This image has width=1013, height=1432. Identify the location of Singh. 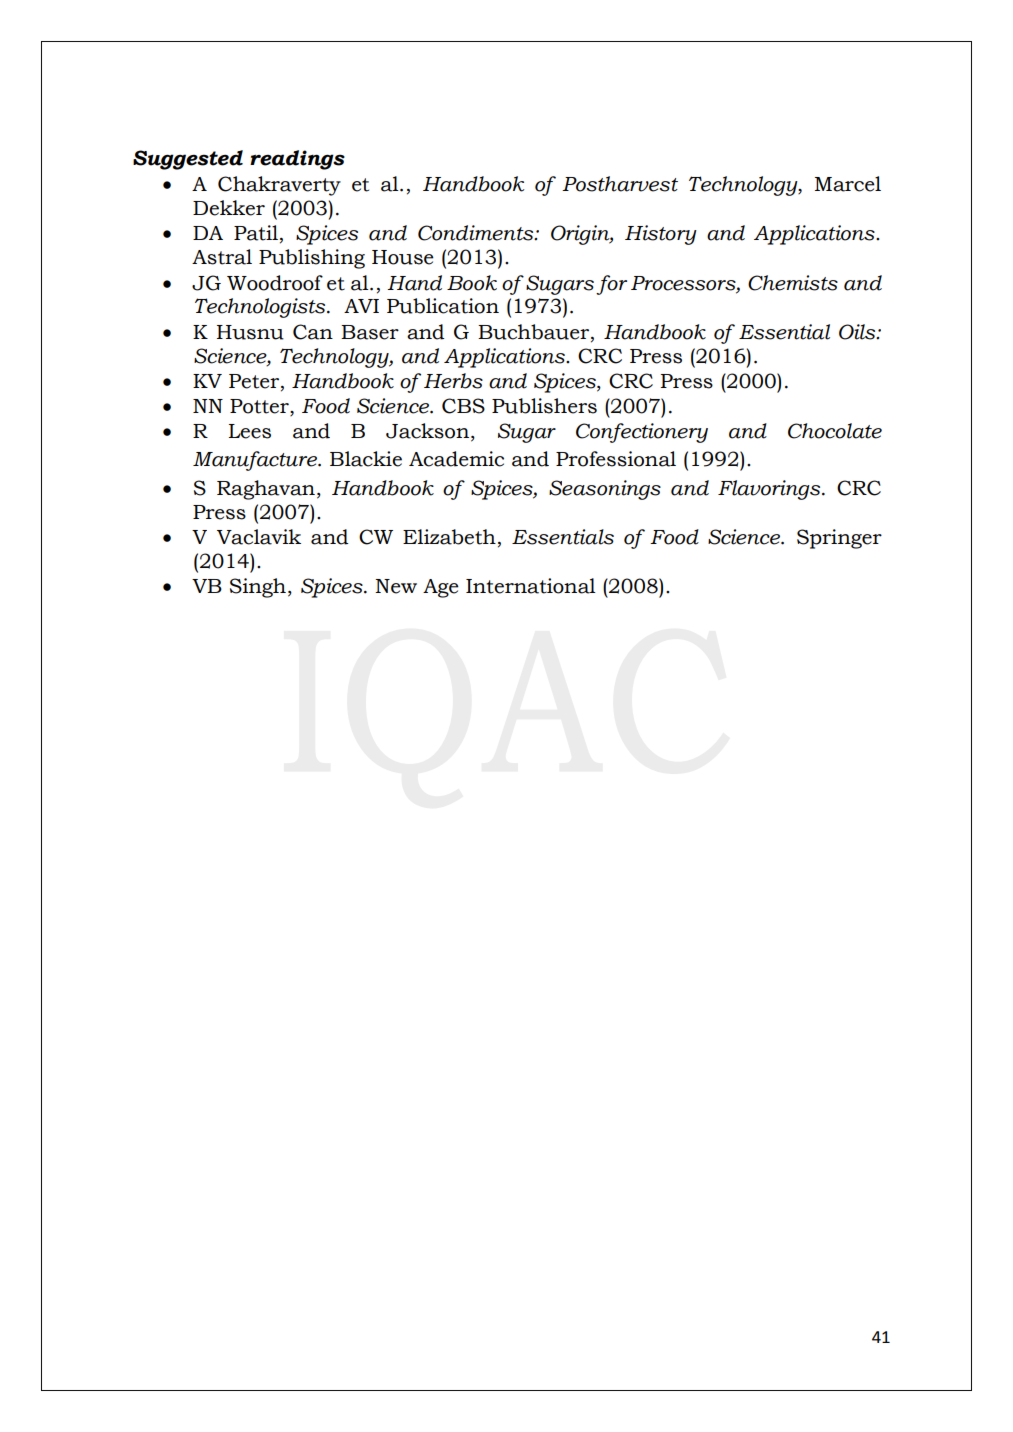
(258, 588).
